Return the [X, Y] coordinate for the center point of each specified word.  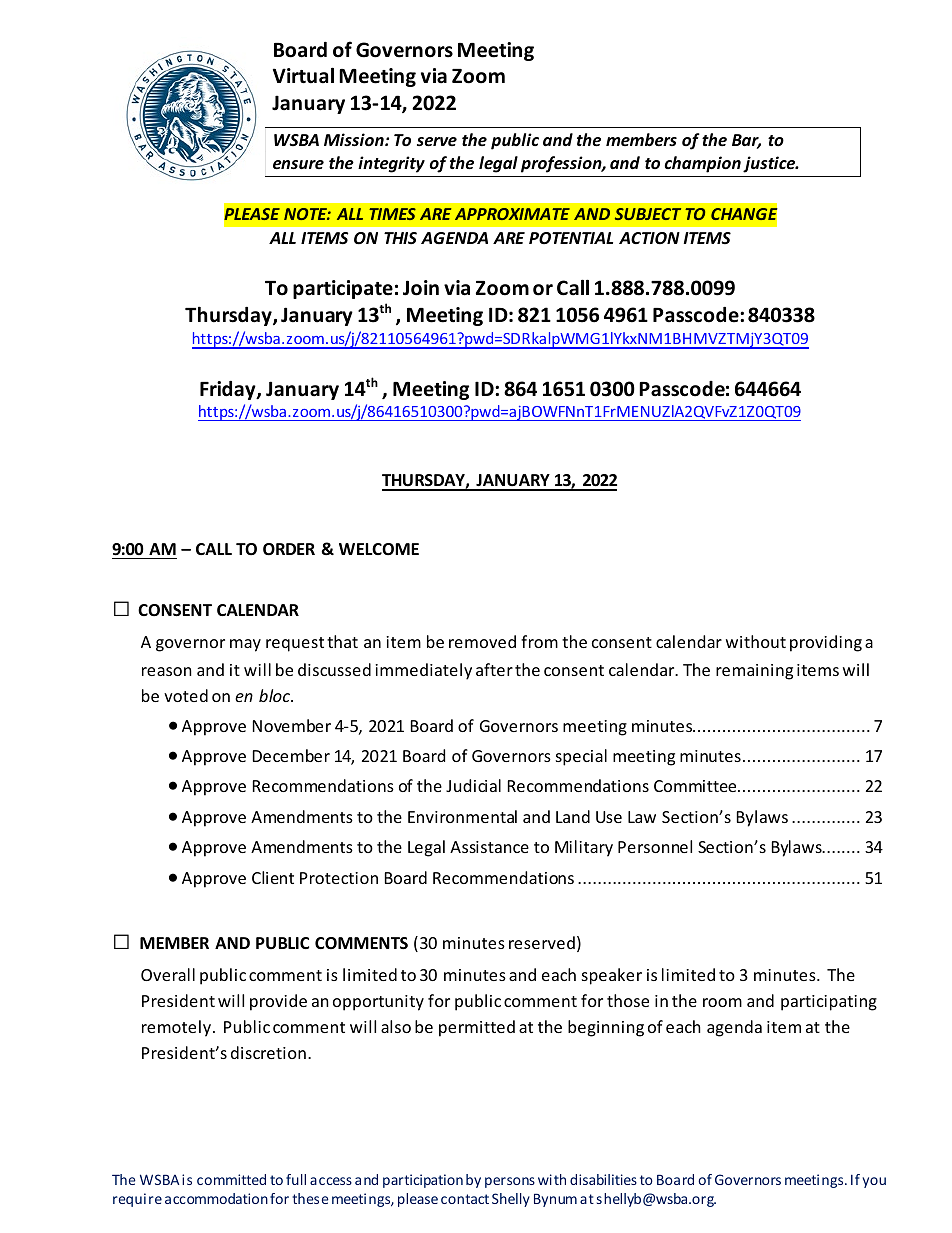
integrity [391, 164]
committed [231, 1179]
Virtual [303, 75]
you [874, 1182]
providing [826, 643]
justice [770, 164]
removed [482, 641]
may [245, 645]
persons [510, 1182]
